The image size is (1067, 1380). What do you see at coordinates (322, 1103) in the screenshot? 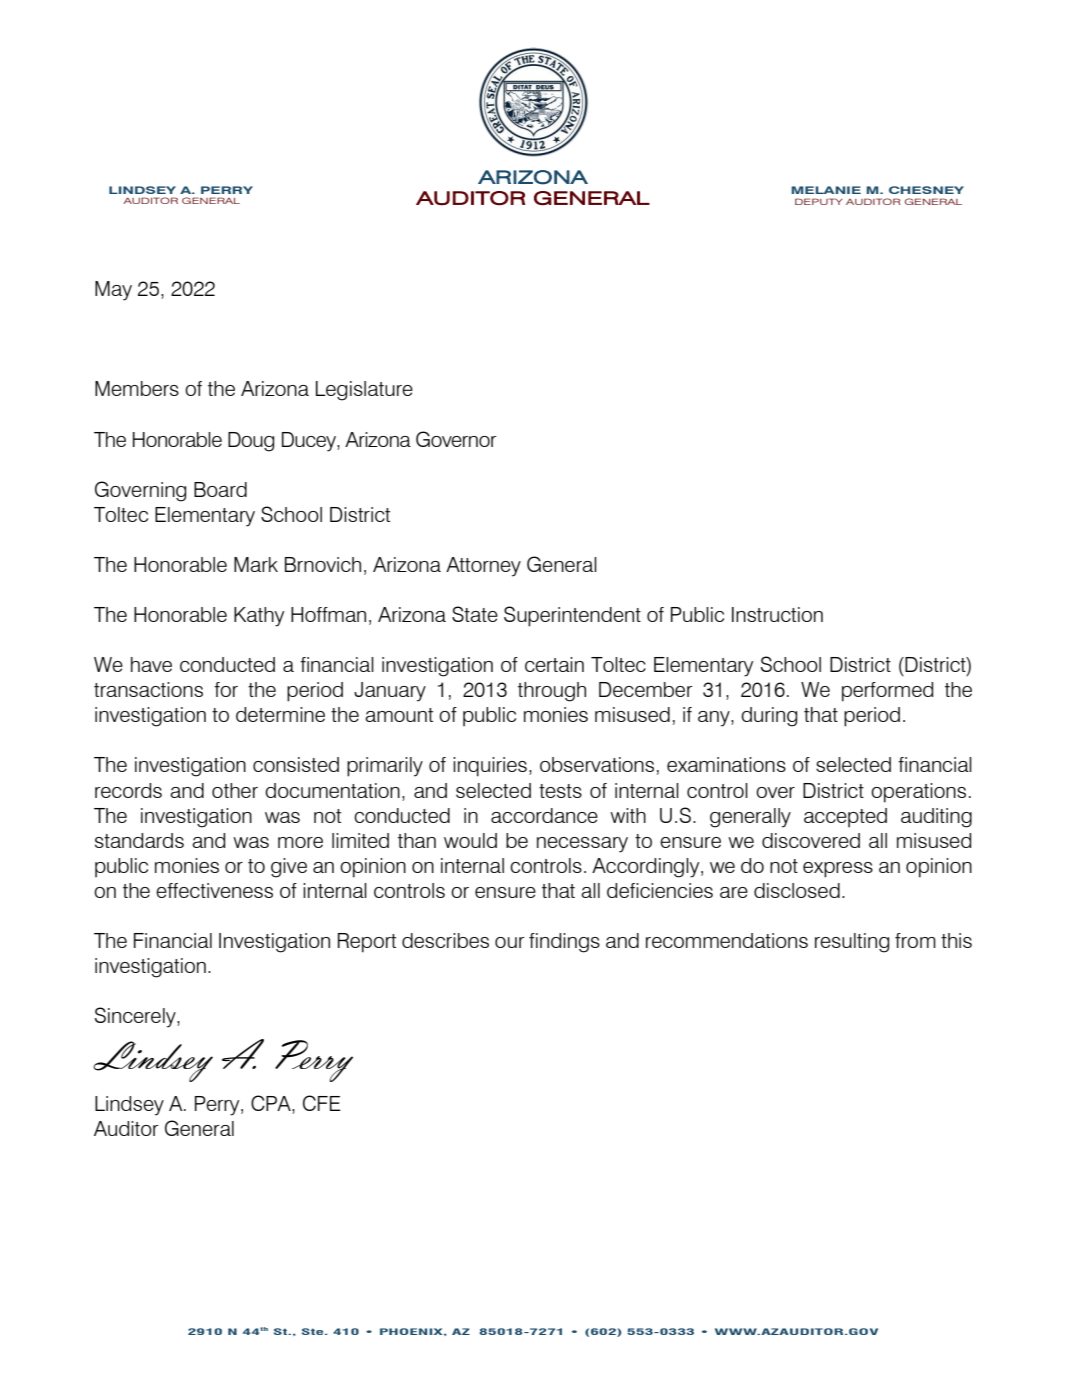
I see `CFE` at bounding box center [322, 1103].
